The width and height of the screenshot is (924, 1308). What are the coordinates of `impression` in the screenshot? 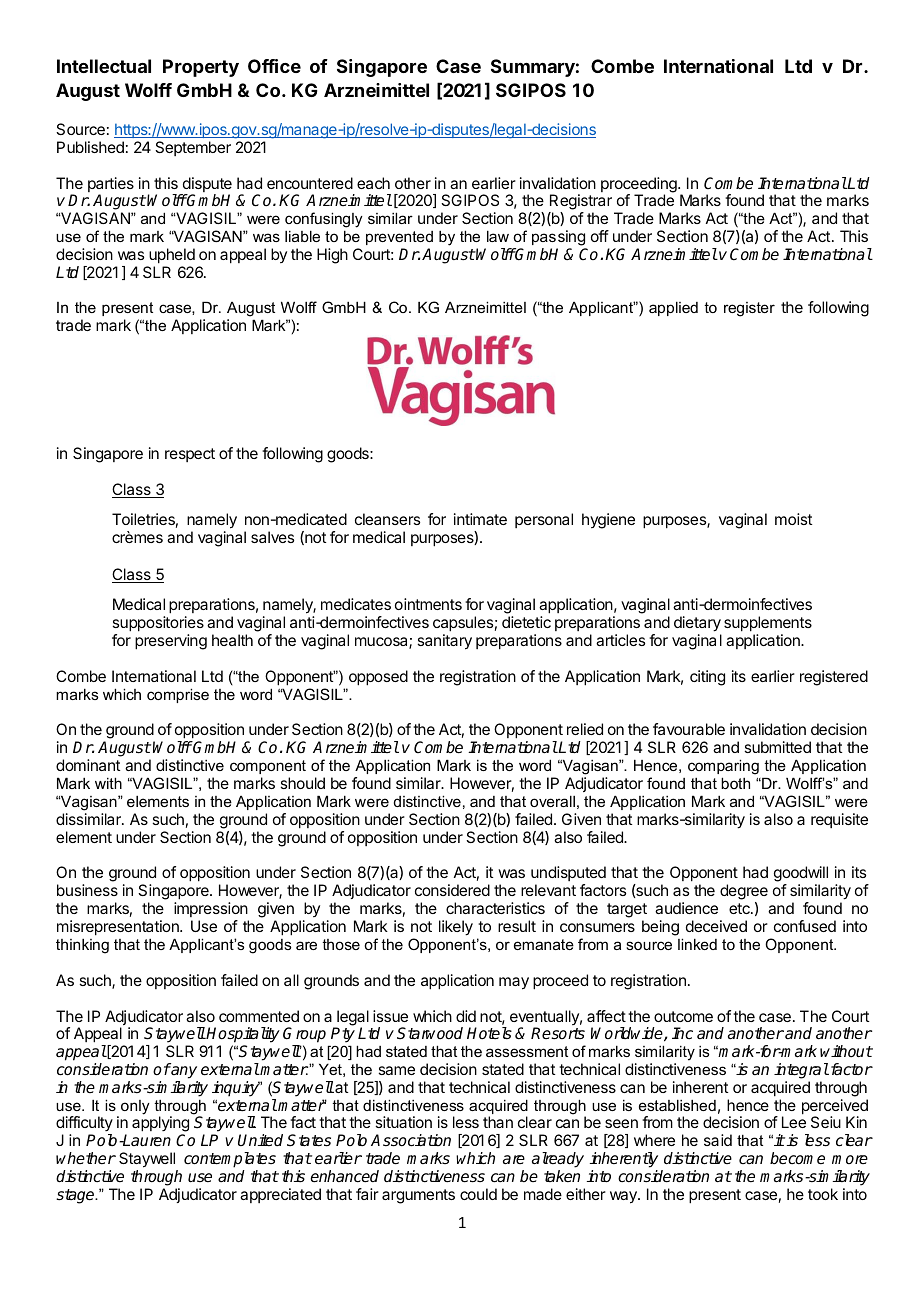 It's located at (211, 909).
